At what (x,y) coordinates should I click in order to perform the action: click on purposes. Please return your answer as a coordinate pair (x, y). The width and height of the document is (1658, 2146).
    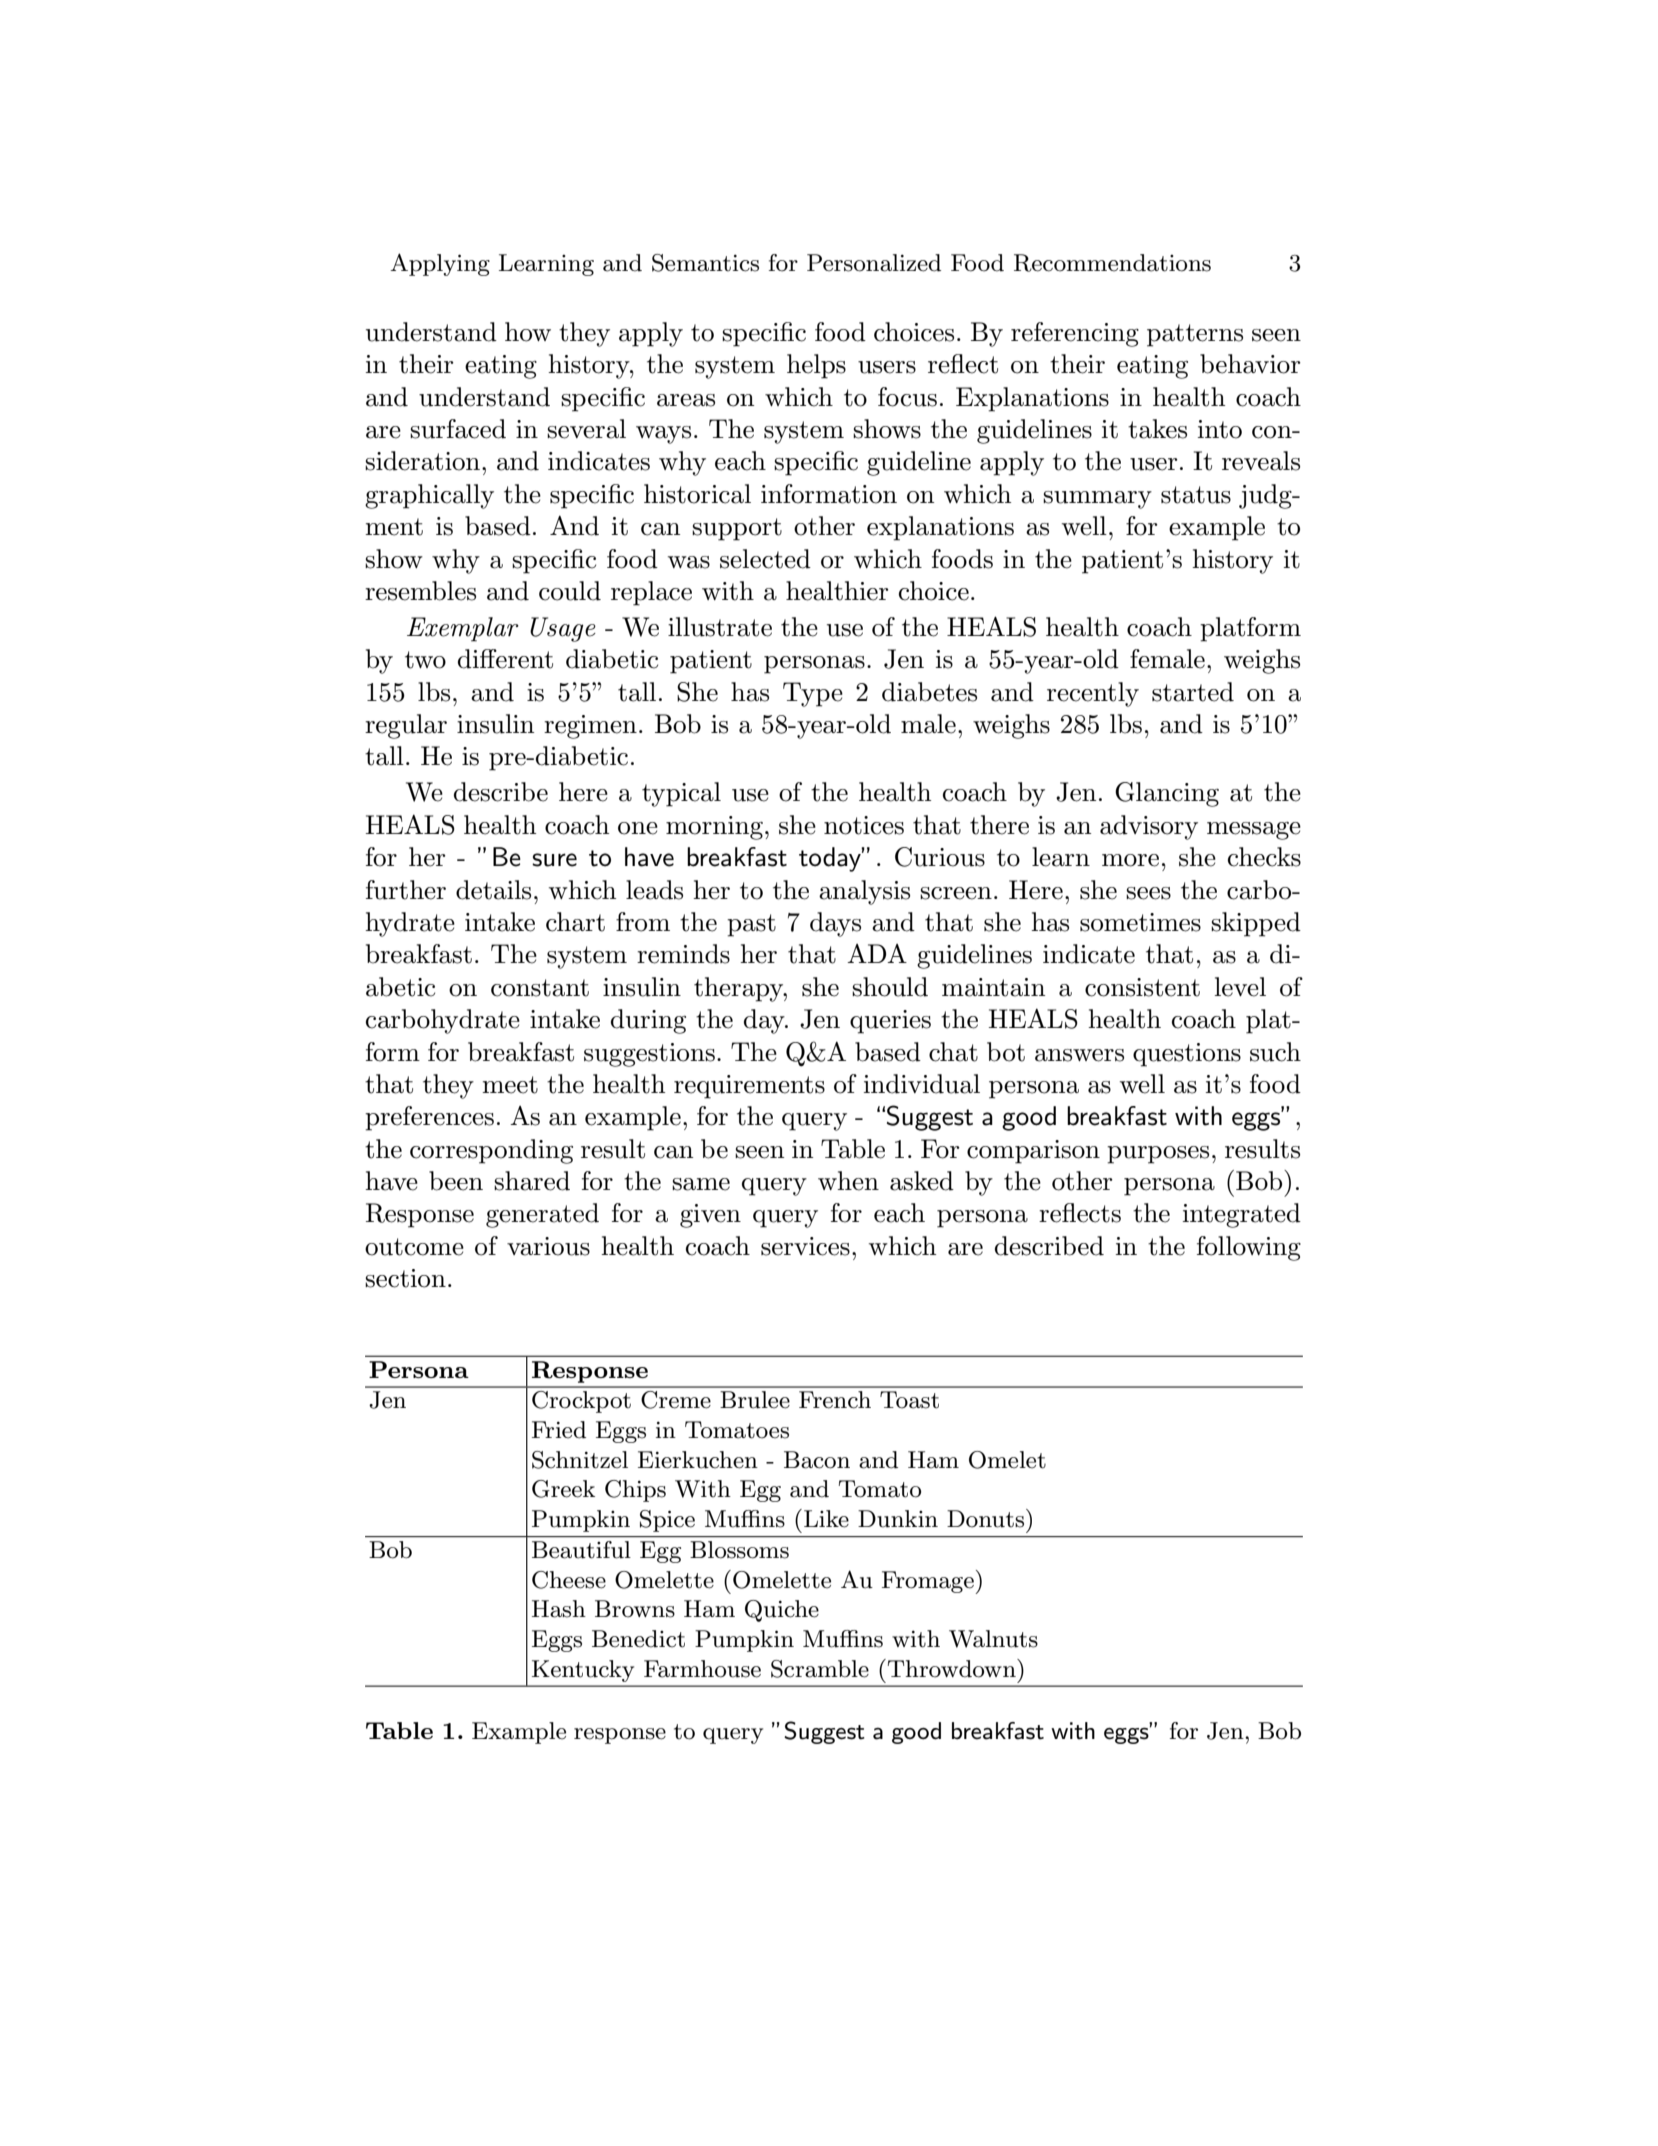
    Looking at the image, I should click on (1158, 1155).
